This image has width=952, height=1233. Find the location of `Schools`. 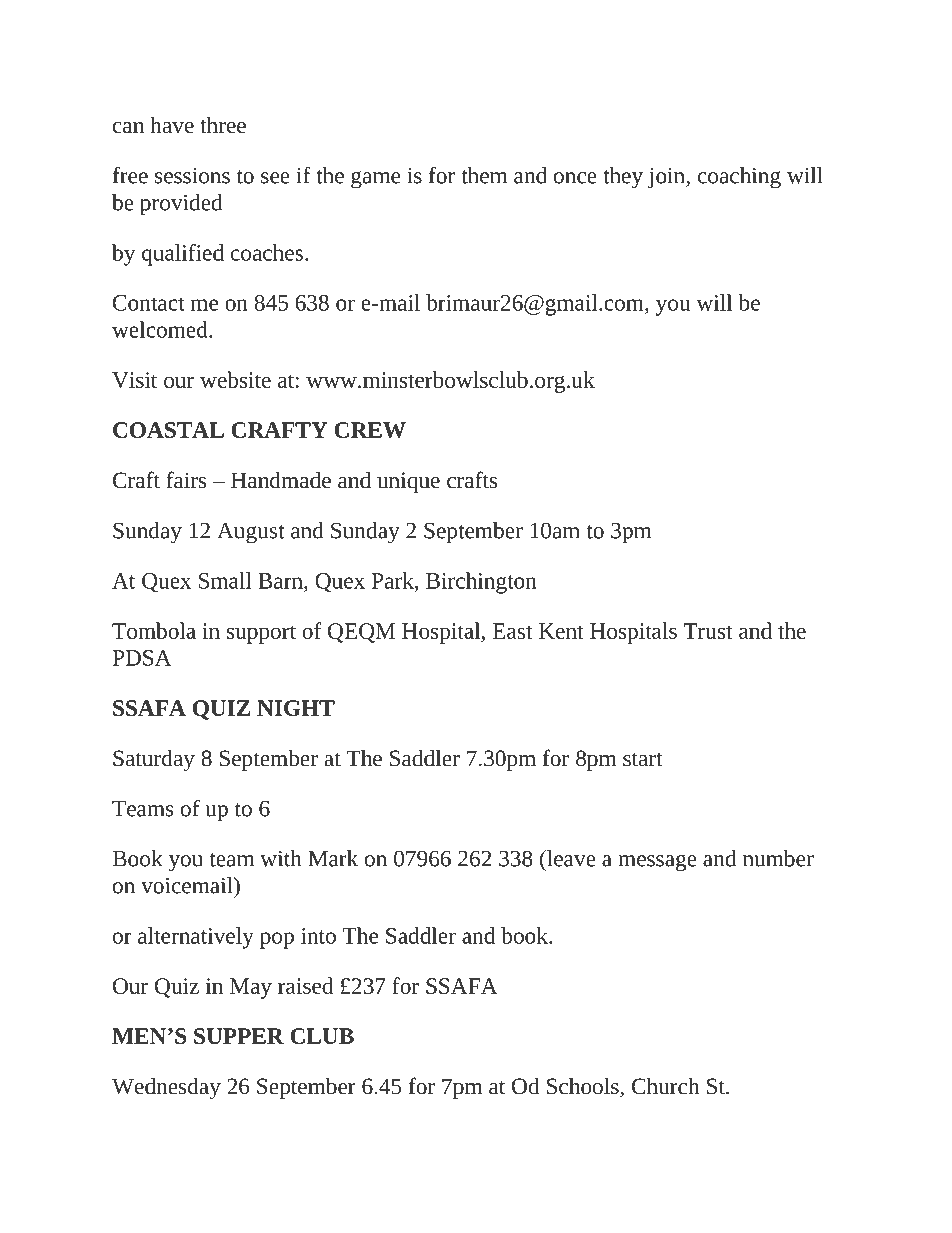

Schools is located at coordinates (584, 1087).
